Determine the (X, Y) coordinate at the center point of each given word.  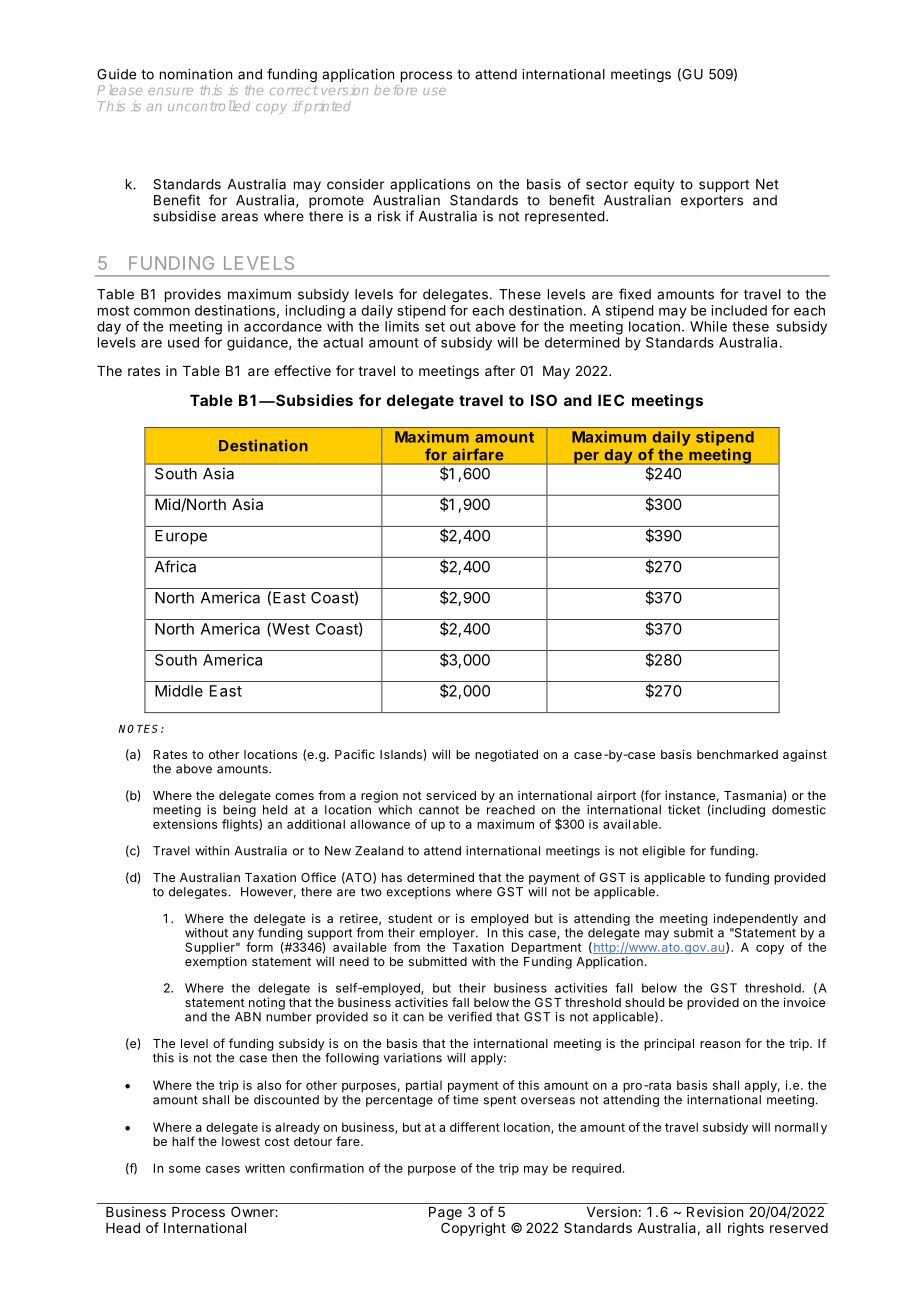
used (183, 342)
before (395, 90)
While (708, 326)
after (500, 370)
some (185, 1169)
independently (756, 919)
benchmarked (737, 754)
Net (767, 184)
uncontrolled (209, 106)
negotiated (506, 755)
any (243, 935)
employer (448, 934)
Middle (179, 691)
